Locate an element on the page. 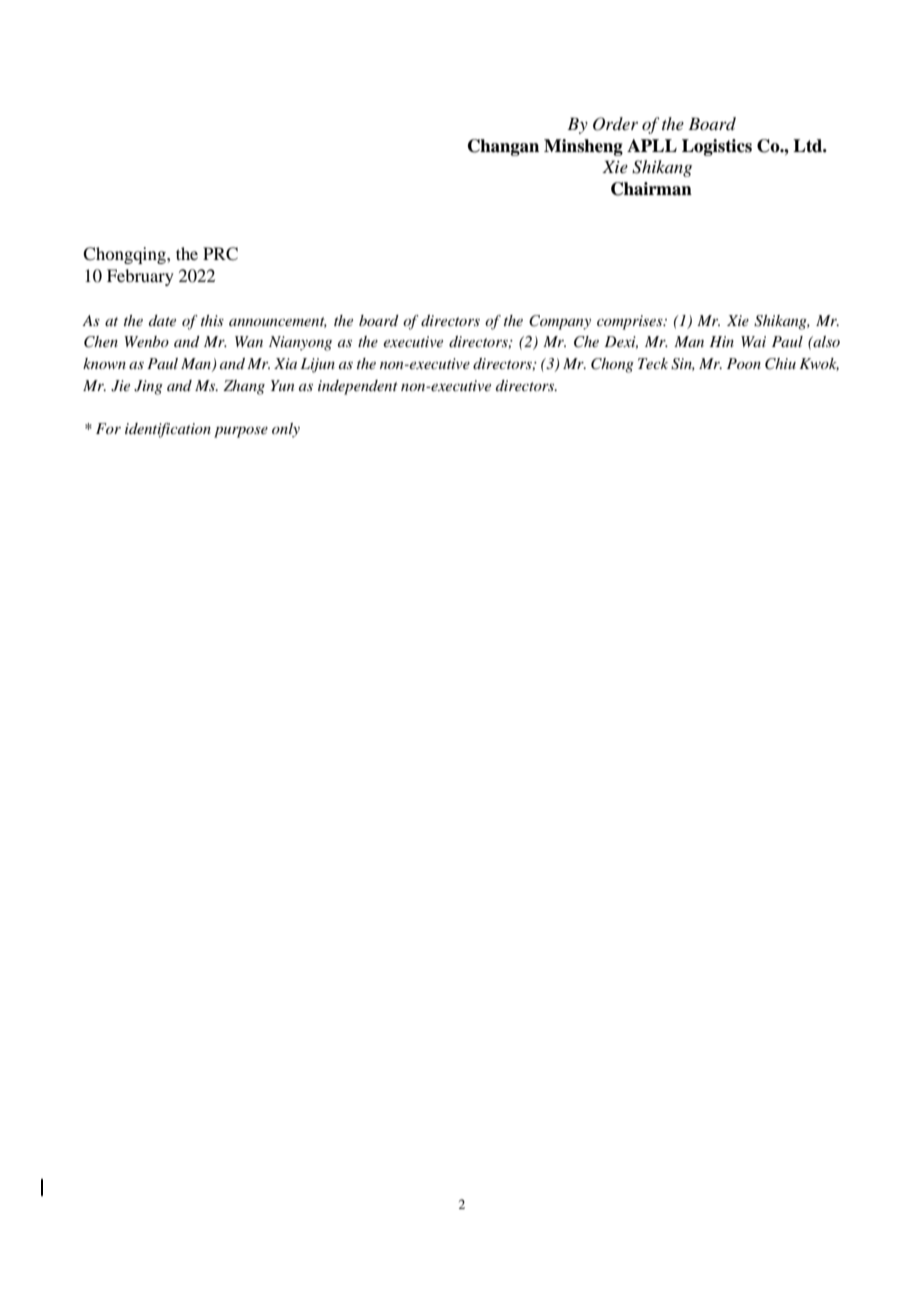 This page has height=1308, width=924. Wai is located at coordinates (753, 341).
